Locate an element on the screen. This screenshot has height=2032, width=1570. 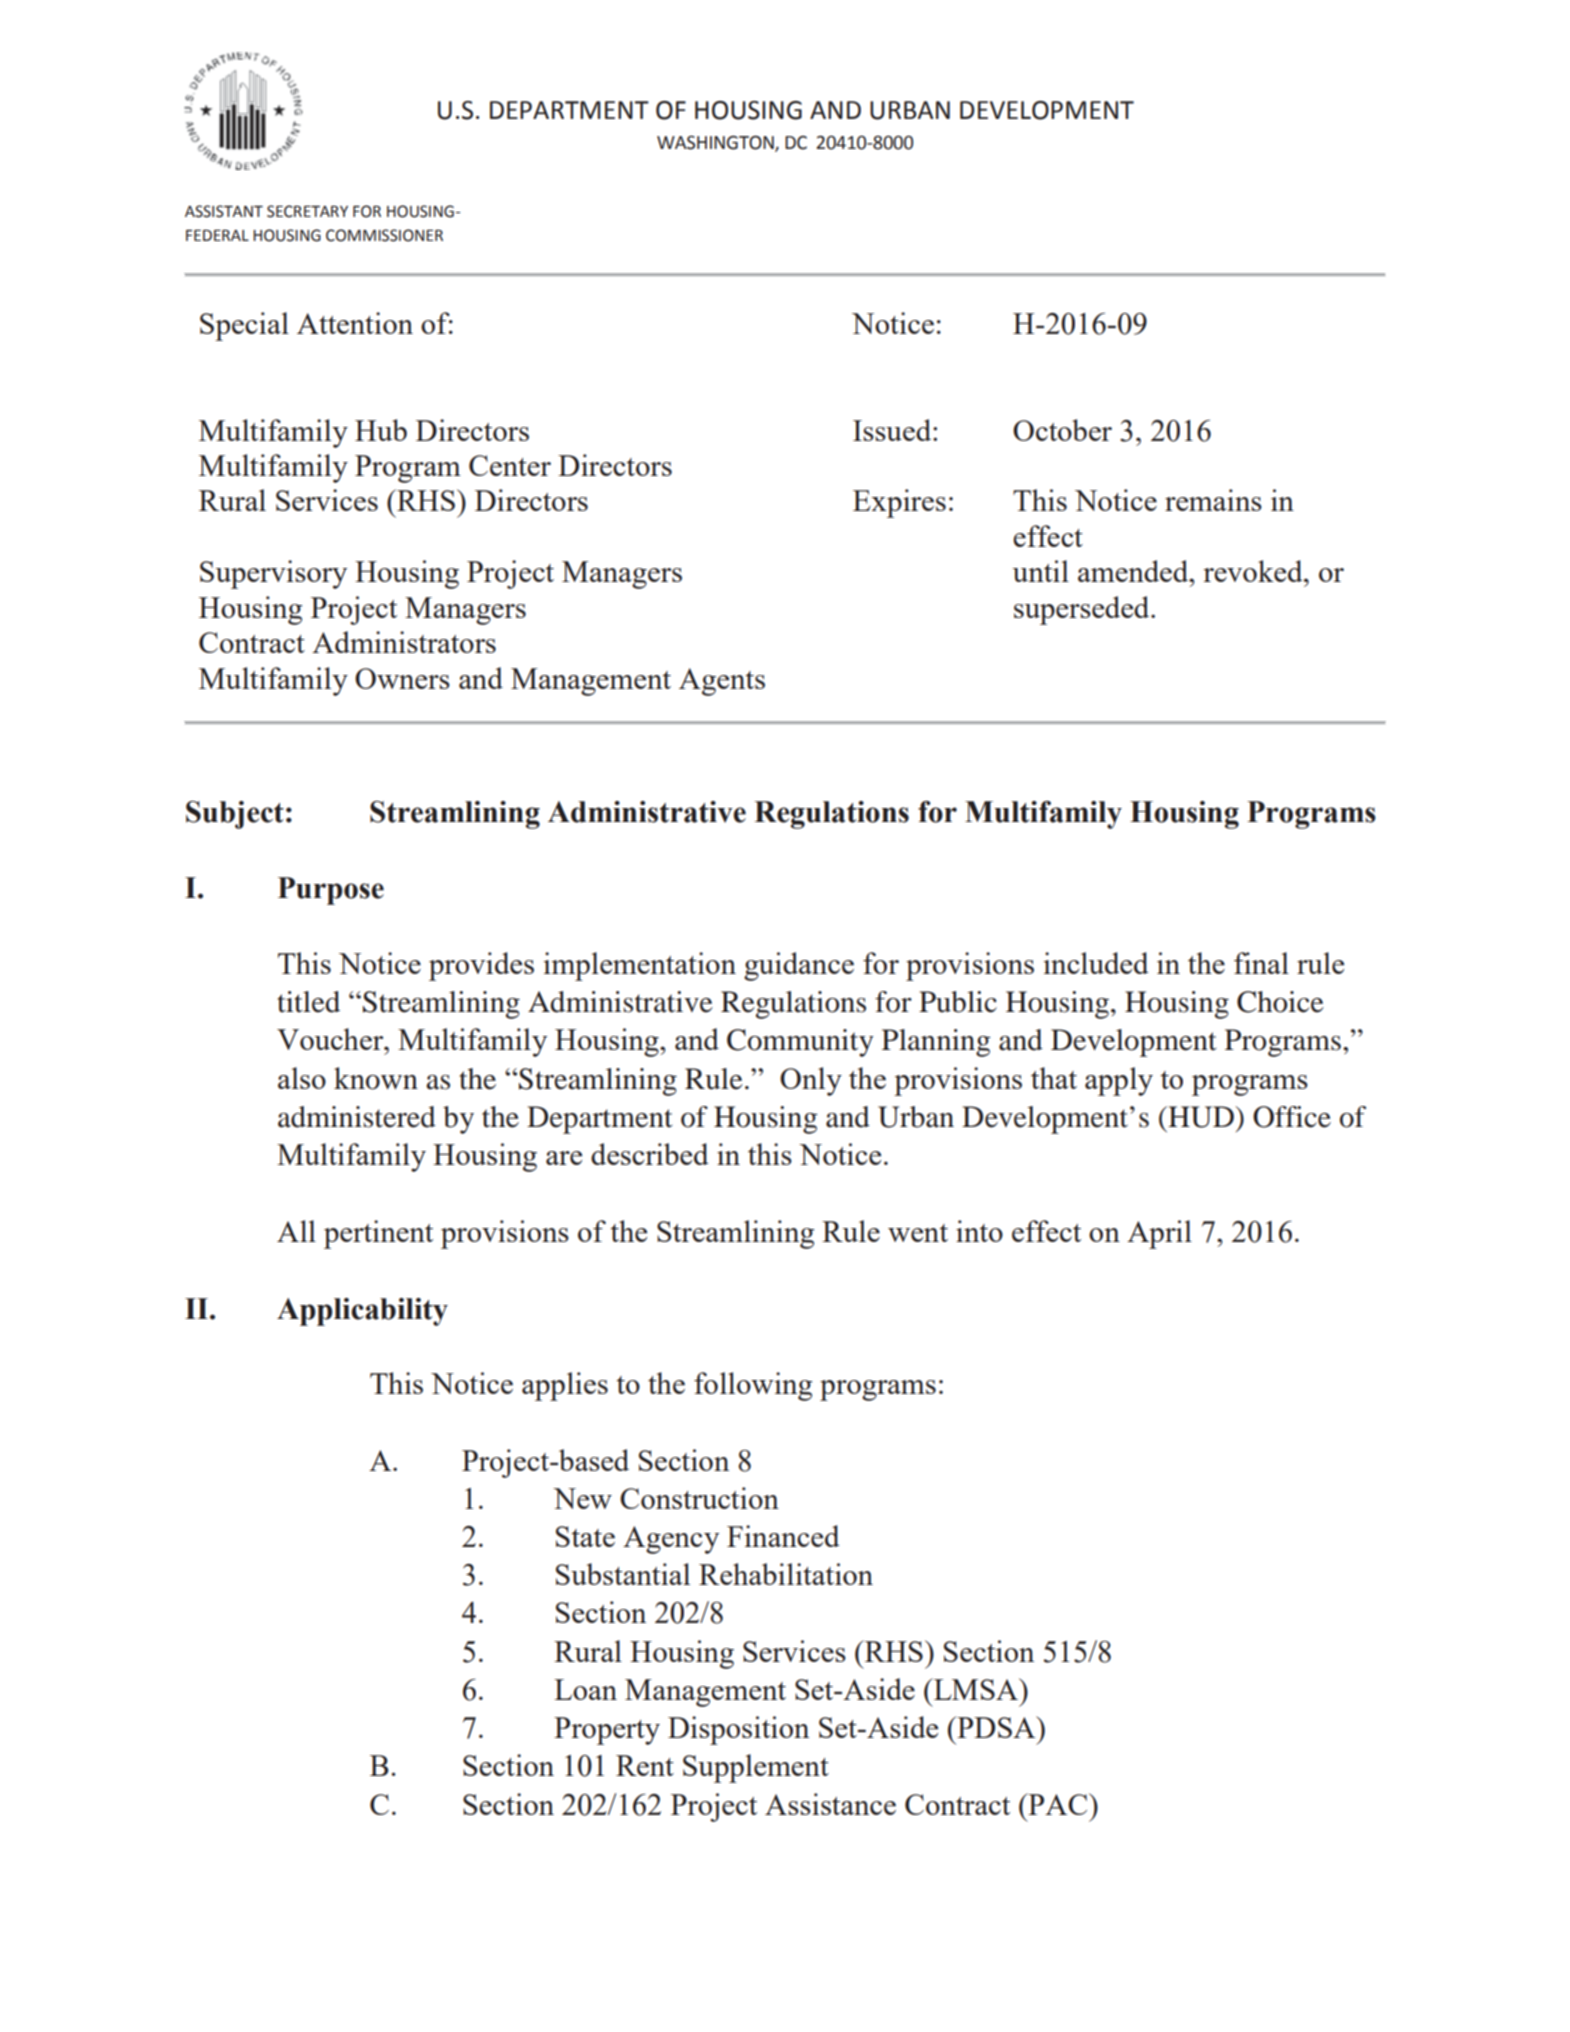
pertinent is located at coordinates (378, 1234).
